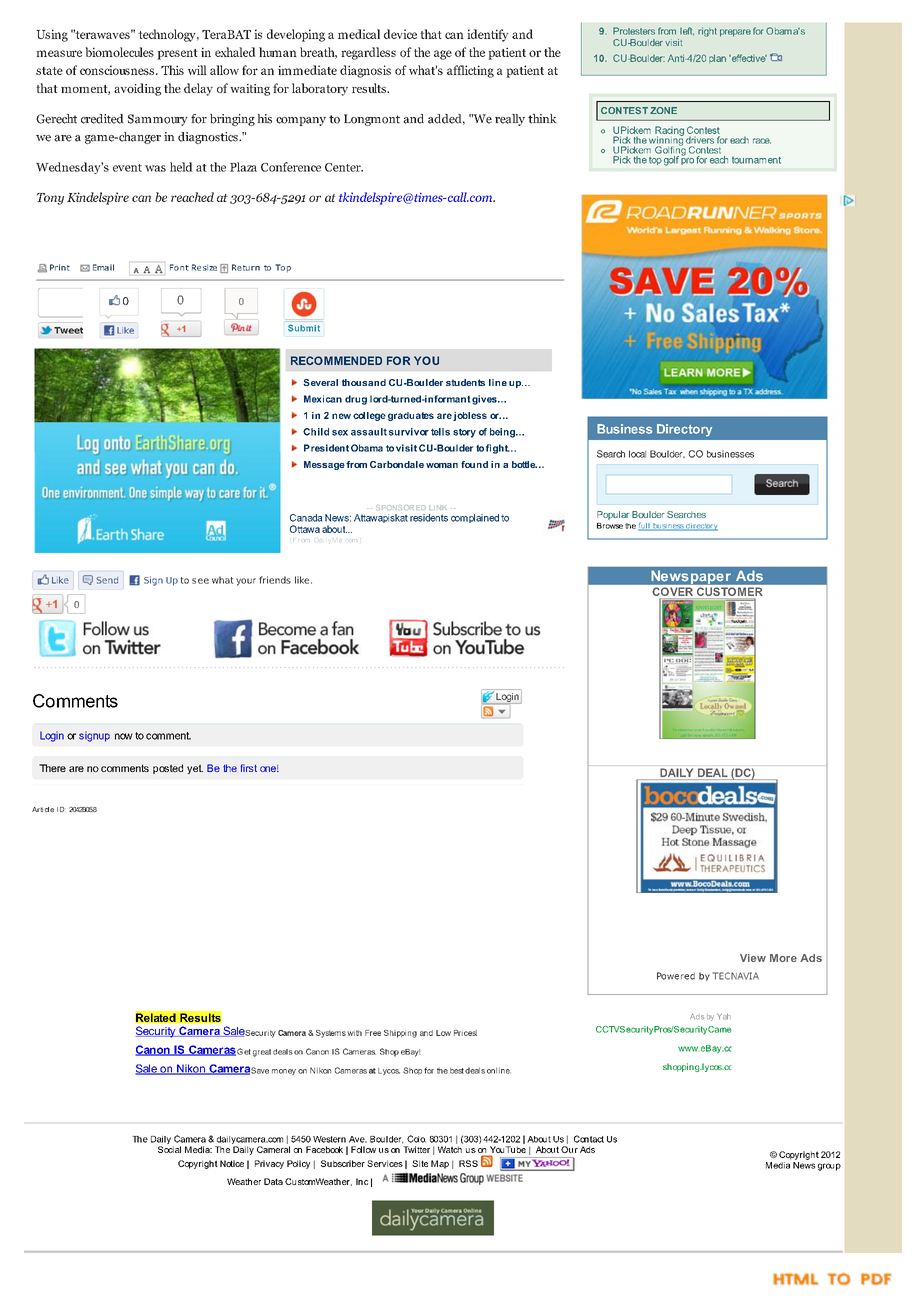 This page has width=924, height=1308. I want to click on Social, so click(169, 1149).
